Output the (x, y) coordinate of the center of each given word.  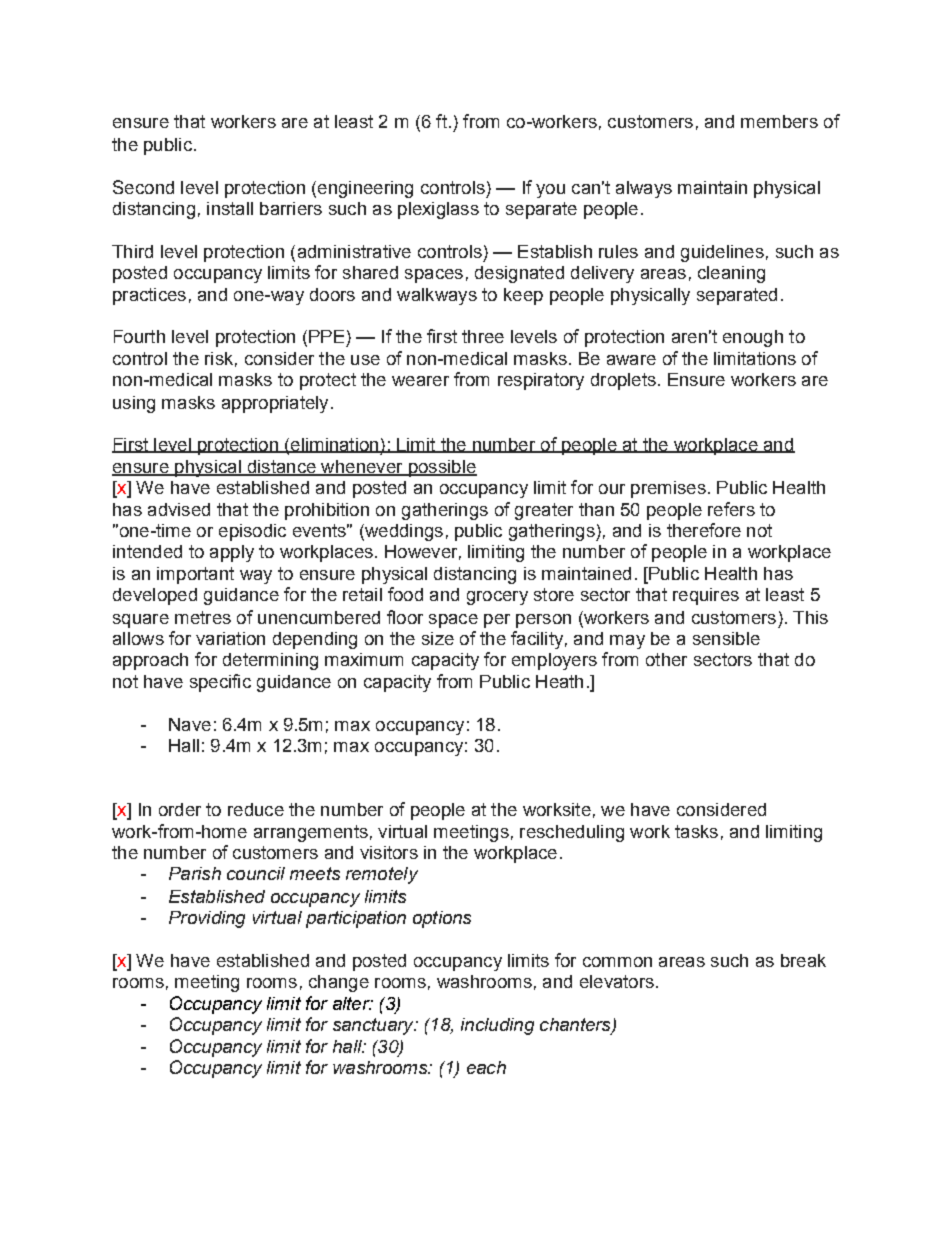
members (779, 121)
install (230, 208)
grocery (497, 598)
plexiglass (438, 210)
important (195, 575)
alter (352, 1003)
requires (706, 596)
